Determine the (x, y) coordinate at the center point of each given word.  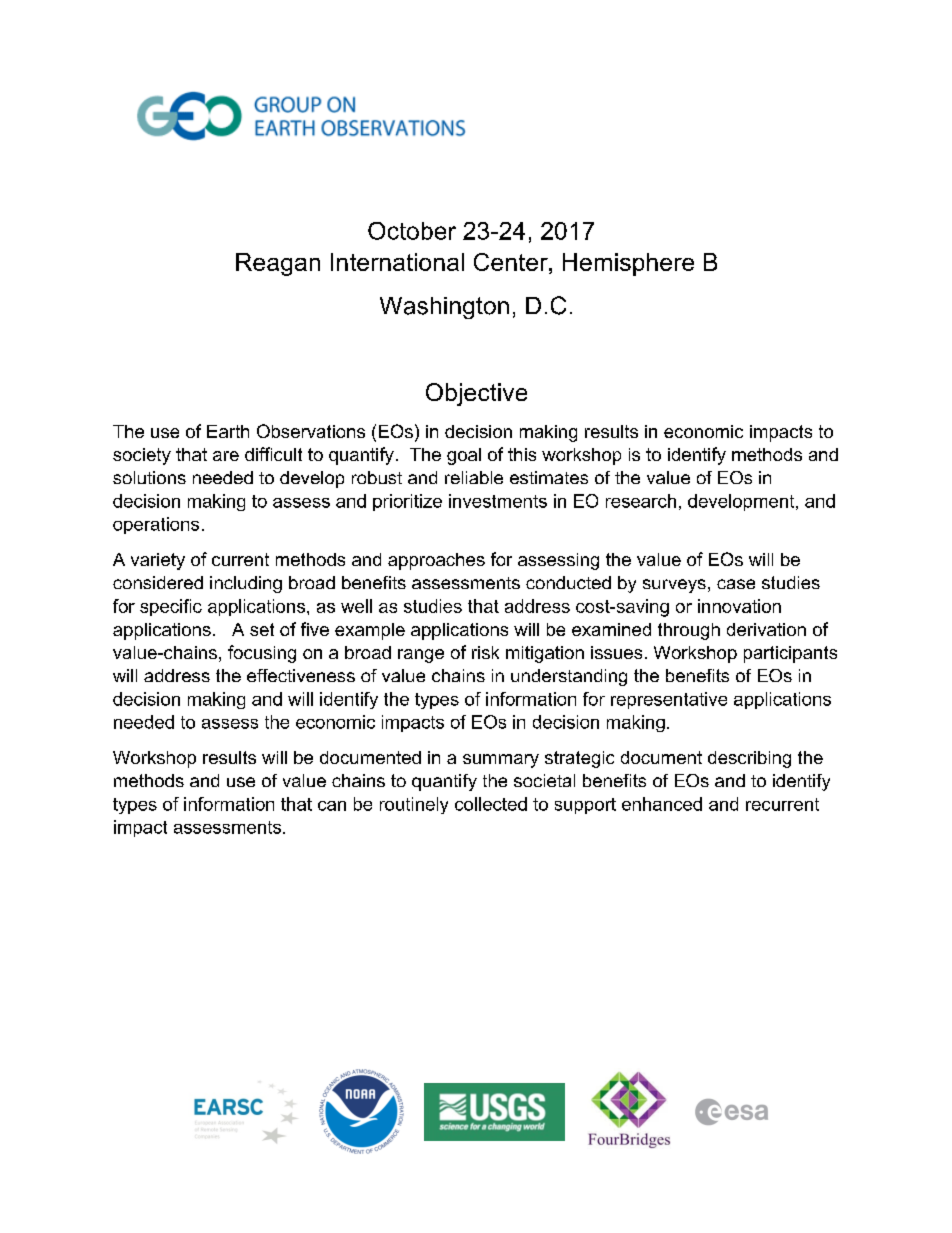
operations (156, 525)
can (332, 806)
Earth (228, 431)
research (641, 501)
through (689, 631)
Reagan (278, 264)
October (412, 231)
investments (498, 501)
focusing (262, 654)
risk (485, 652)
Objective (476, 394)
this (522, 454)
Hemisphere (628, 264)
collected (491, 804)
